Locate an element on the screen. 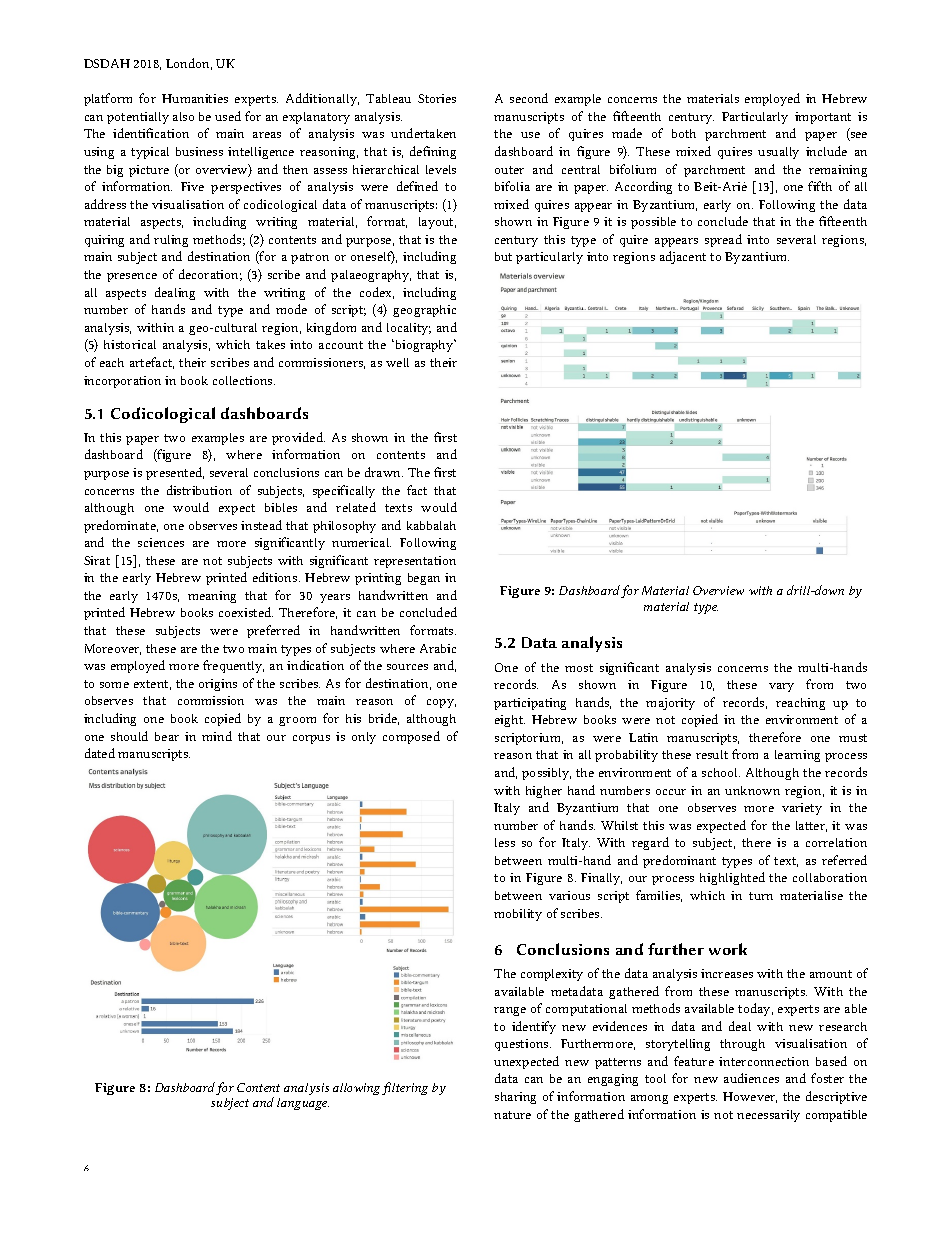  language is located at coordinates (303, 1104).
